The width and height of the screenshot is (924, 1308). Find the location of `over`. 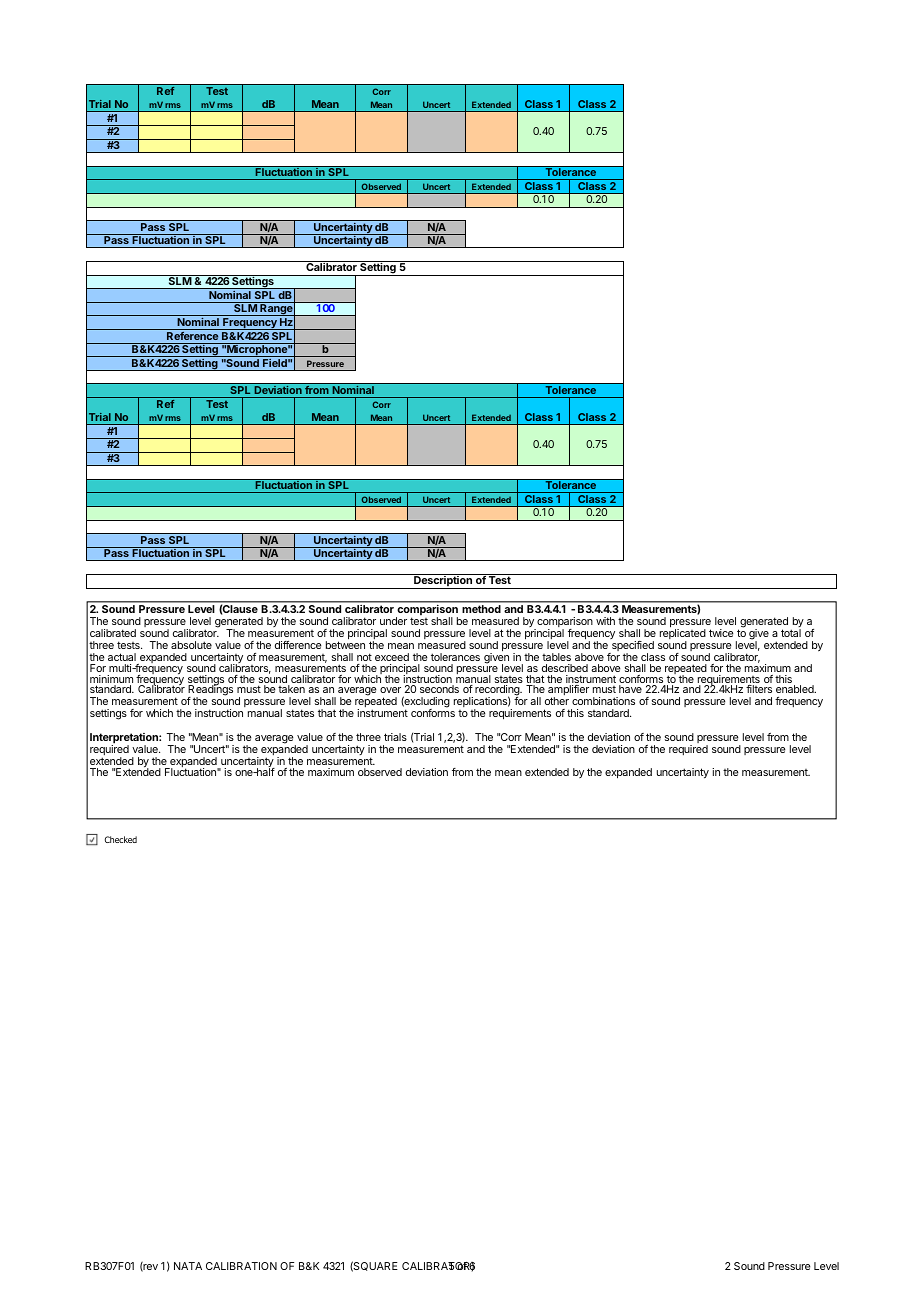

over is located at coordinates (390, 690).
